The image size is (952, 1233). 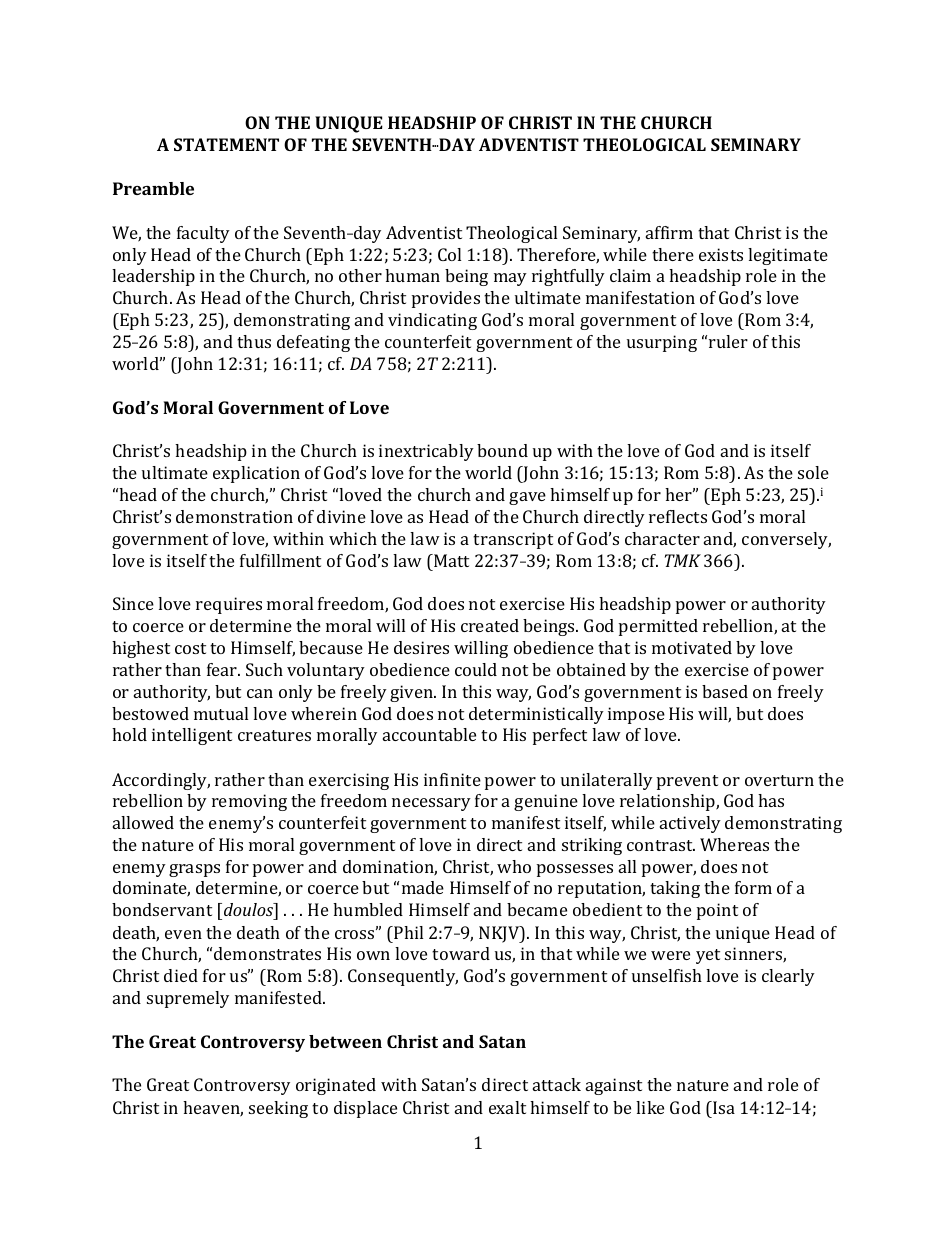 I want to click on created, so click(x=490, y=625).
